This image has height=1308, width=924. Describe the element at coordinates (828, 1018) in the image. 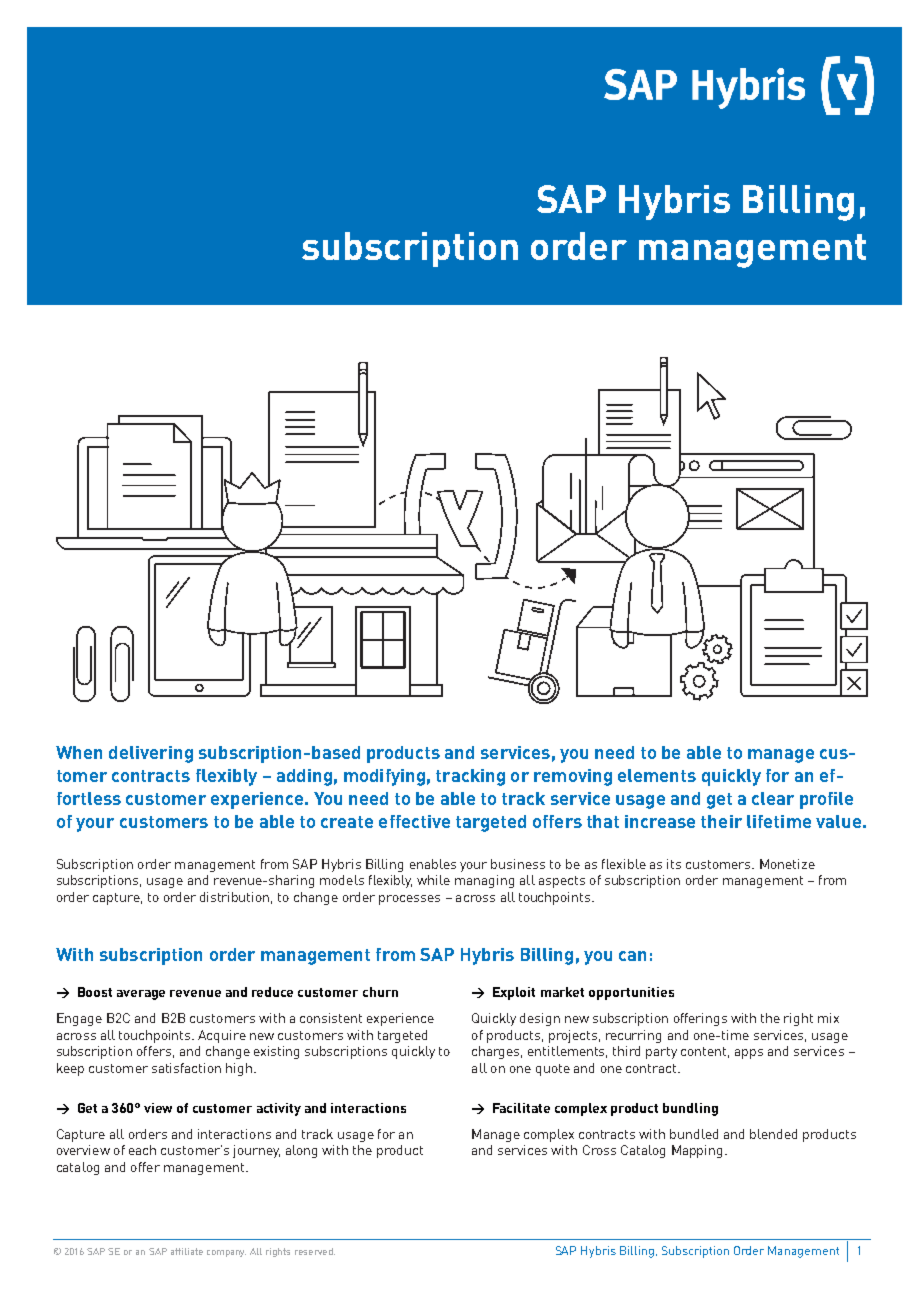

I see `mix` at that location.
